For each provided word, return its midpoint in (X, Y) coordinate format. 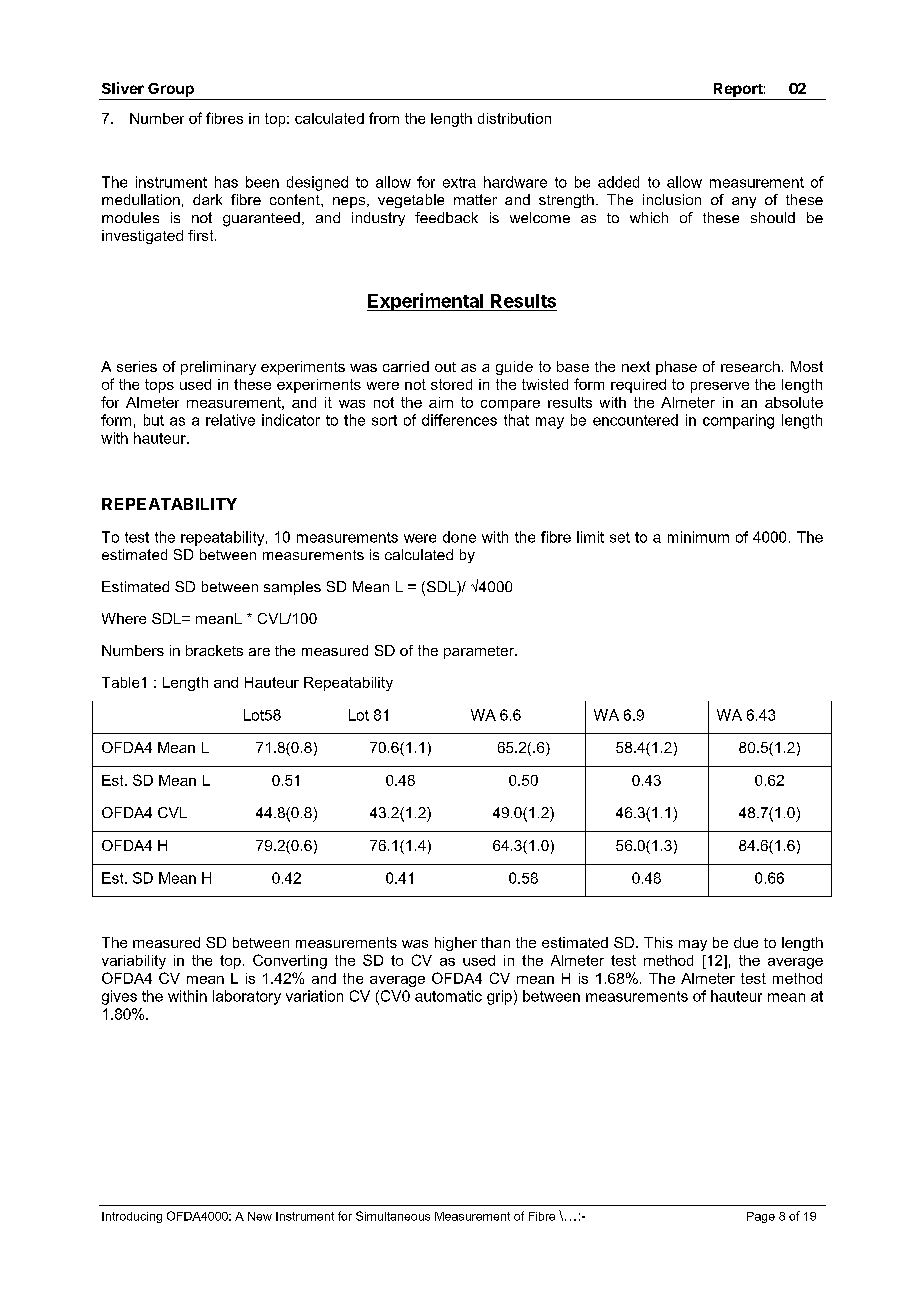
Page (761, 1217)
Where (124, 618)
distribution (514, 118)
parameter (480, 652)
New (260, 1216)
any (744, 202)
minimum (698, 537)
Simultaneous (393, 1216)
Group (171, 91)
